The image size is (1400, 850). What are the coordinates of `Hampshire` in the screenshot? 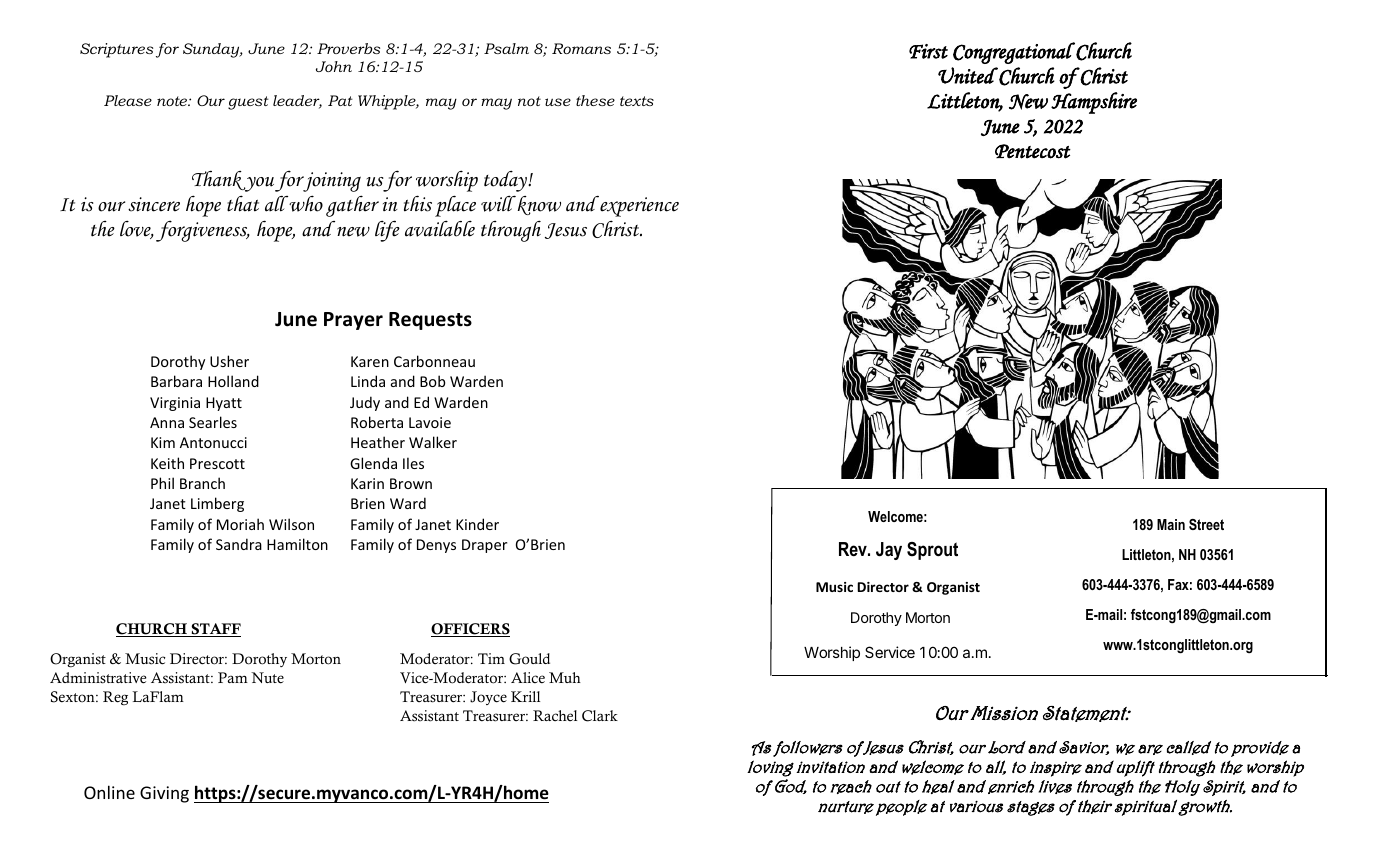 It's located at (1094, 103).
